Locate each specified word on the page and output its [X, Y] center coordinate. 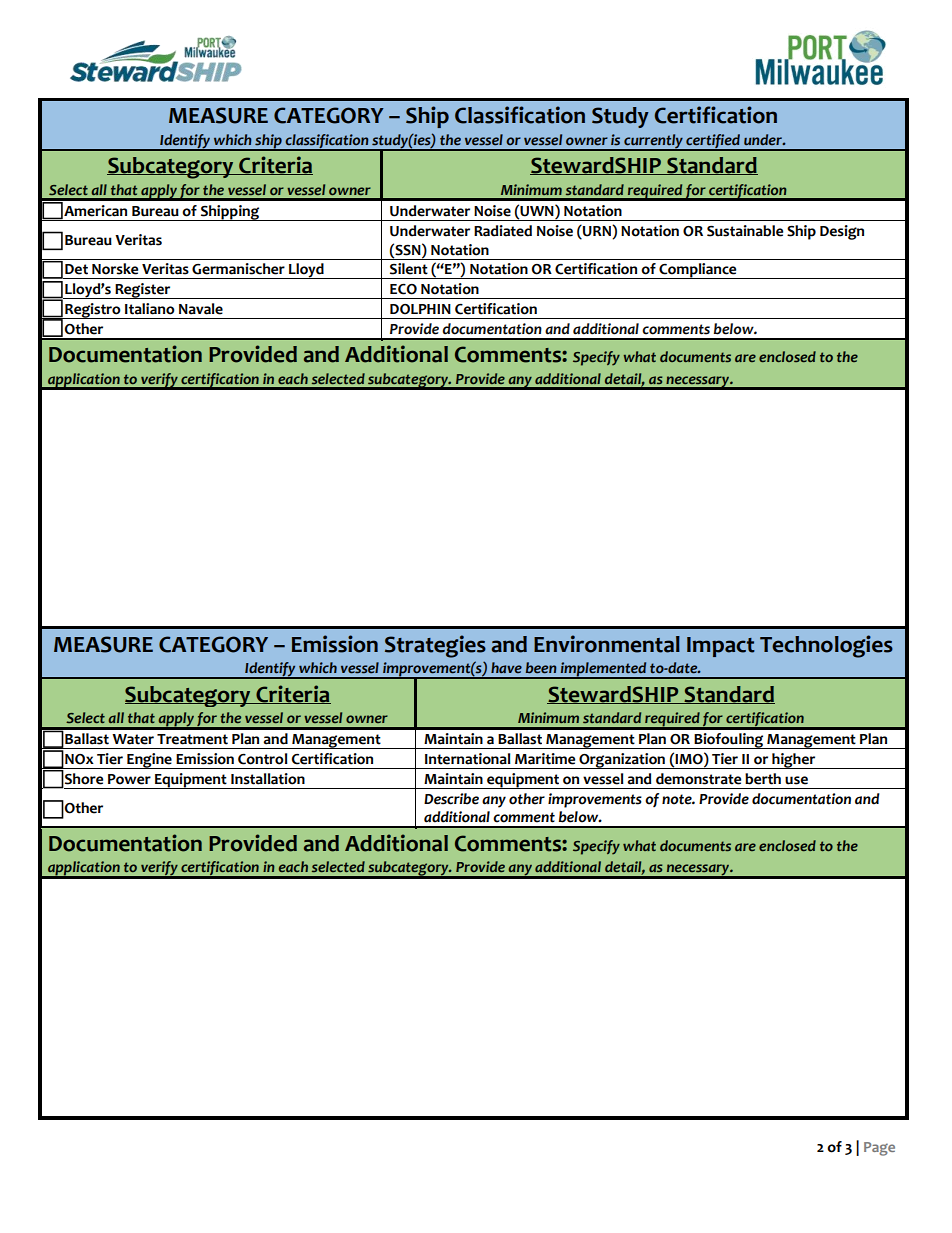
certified [713, 142]
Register [143, 291]
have [506, 667]
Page [879, 1149]
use [796, 780]
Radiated [503, 231]
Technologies [826, 646]
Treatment [192, 739]
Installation [268, 779]
